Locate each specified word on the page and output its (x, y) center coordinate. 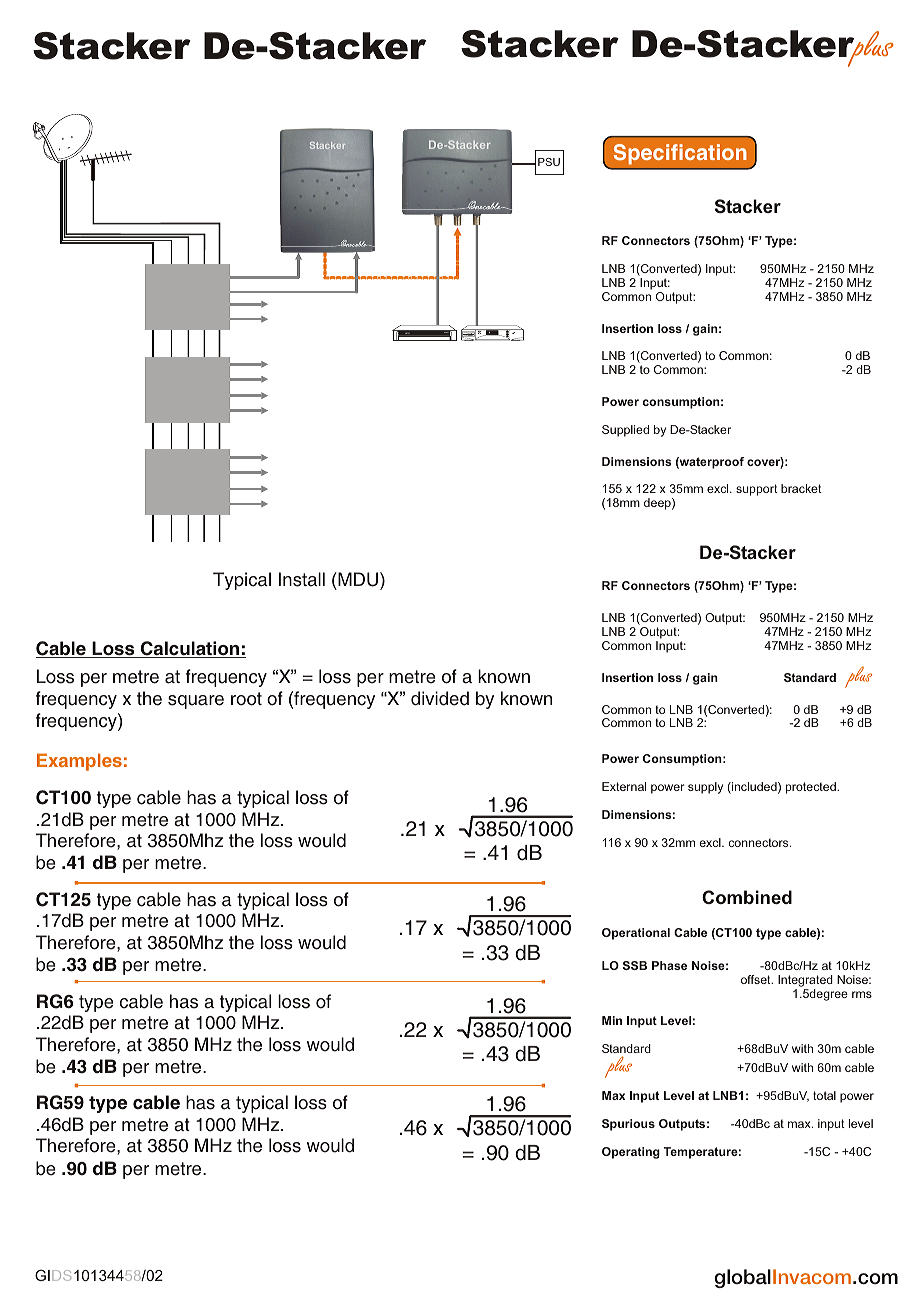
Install (302, 579)
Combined (747, 897)
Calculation (190, 649)
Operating (631, 1153)
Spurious (628, 1125)
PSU (549, 162)
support (757, 490)
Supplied (625, 431)
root (246, 699)
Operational (636, 934)
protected (812, 788)
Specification (680, 154)
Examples (79, 762)
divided (440, 698)
